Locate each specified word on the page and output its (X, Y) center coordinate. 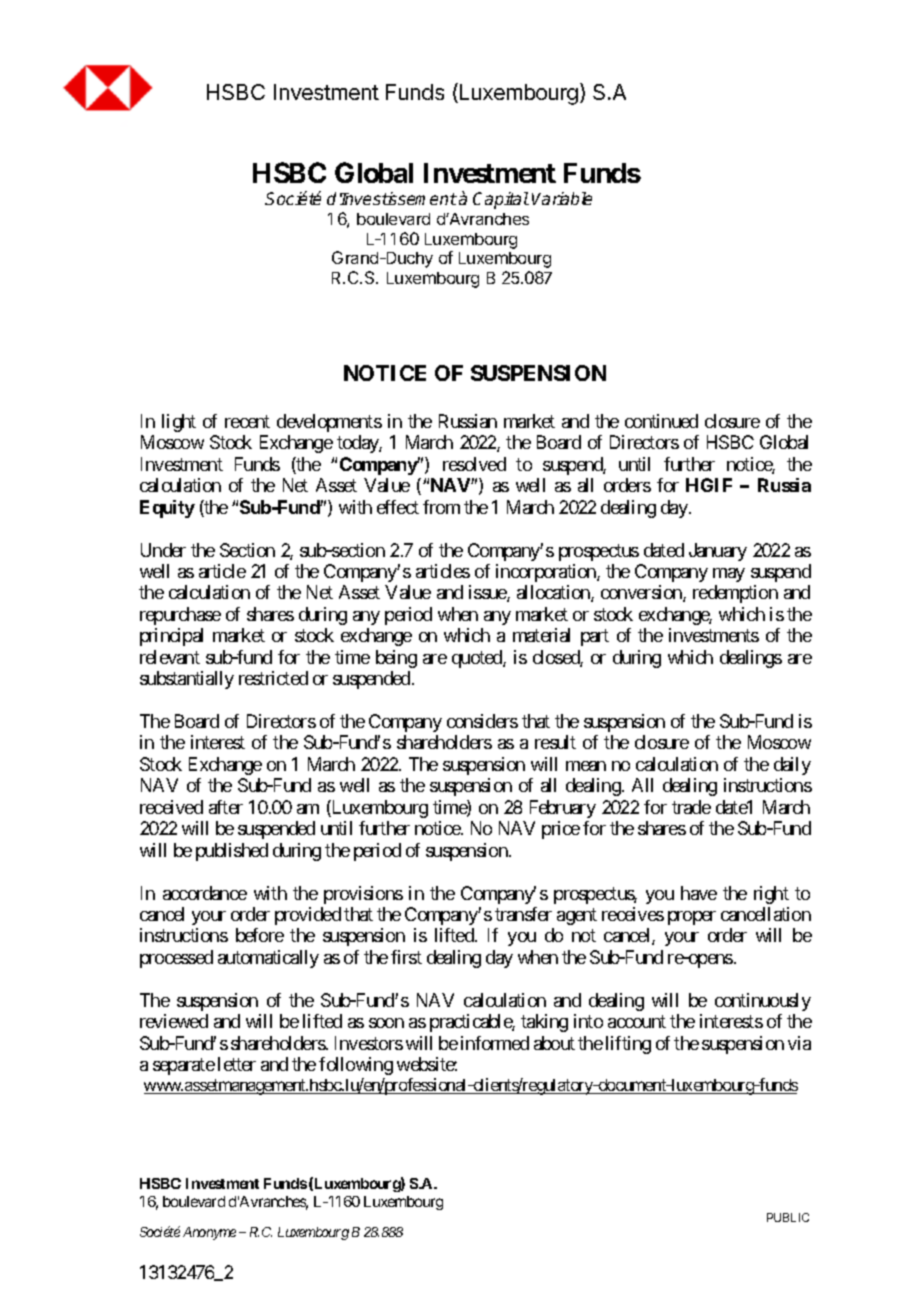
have (699, 893)
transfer (523, 914)
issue (488, 593)
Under (163, 550)
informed (495, 1043)
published (232, 852)
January (718, 552)
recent (247, 421)
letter (237, 1064)
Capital (501, 200)
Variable (562, 198)
